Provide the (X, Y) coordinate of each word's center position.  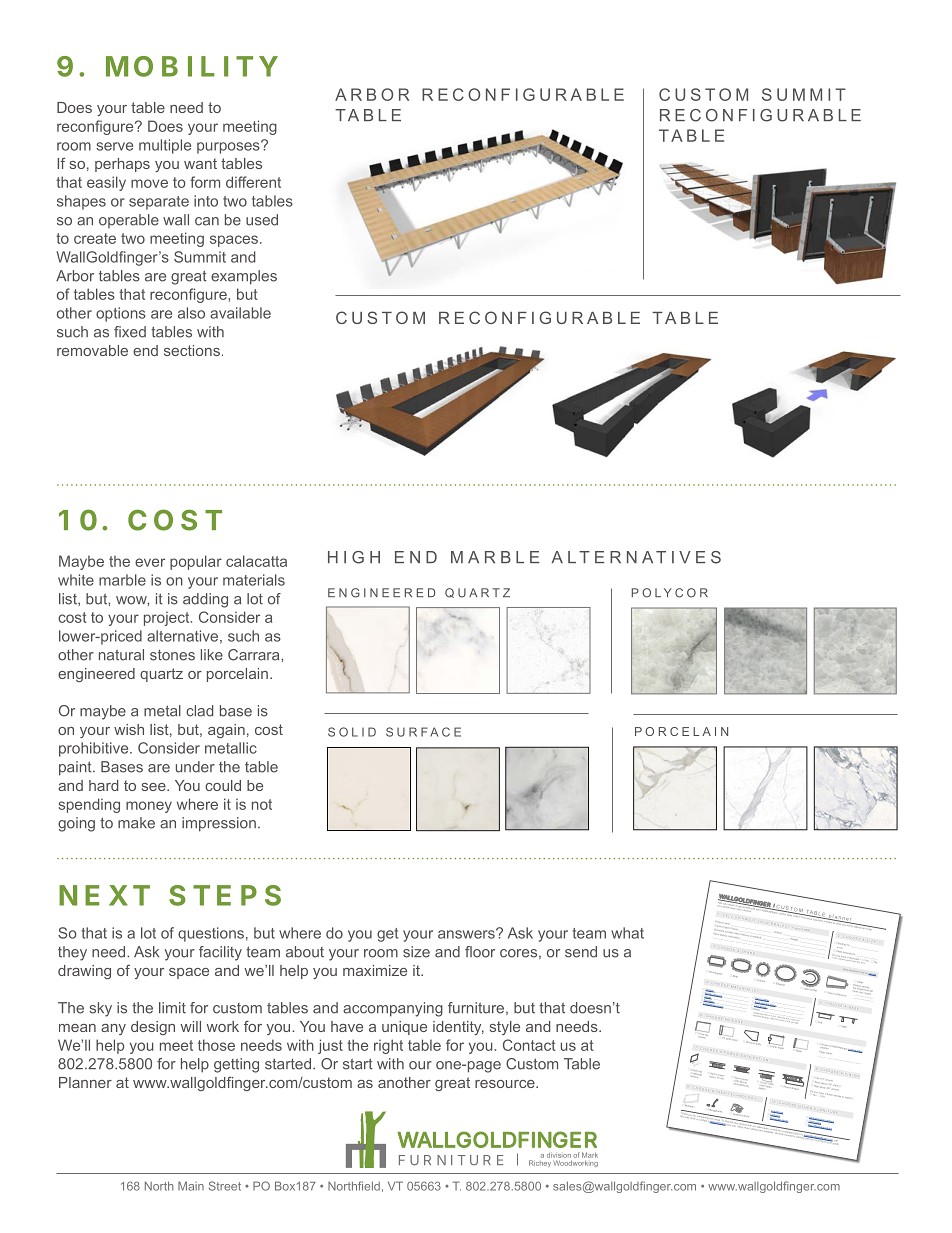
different (253, 182)
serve (114, 146)
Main (191, 1186)
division (559, 1155)
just (330, 1046)
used (262, 220)
